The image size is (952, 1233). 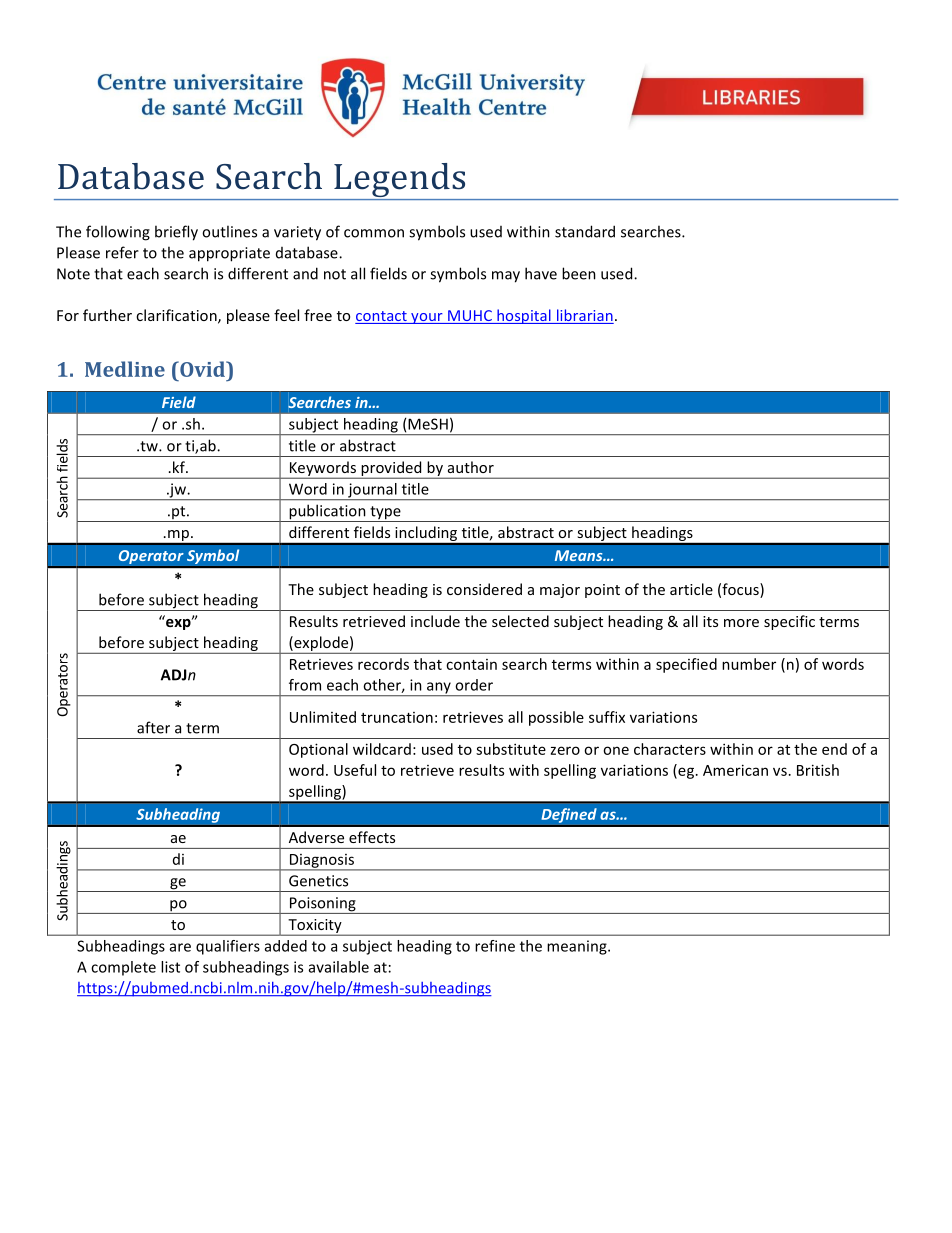 What do you see at coordinates (180, 947) in the page?
I see `are` at bounding box center [180, 947].
